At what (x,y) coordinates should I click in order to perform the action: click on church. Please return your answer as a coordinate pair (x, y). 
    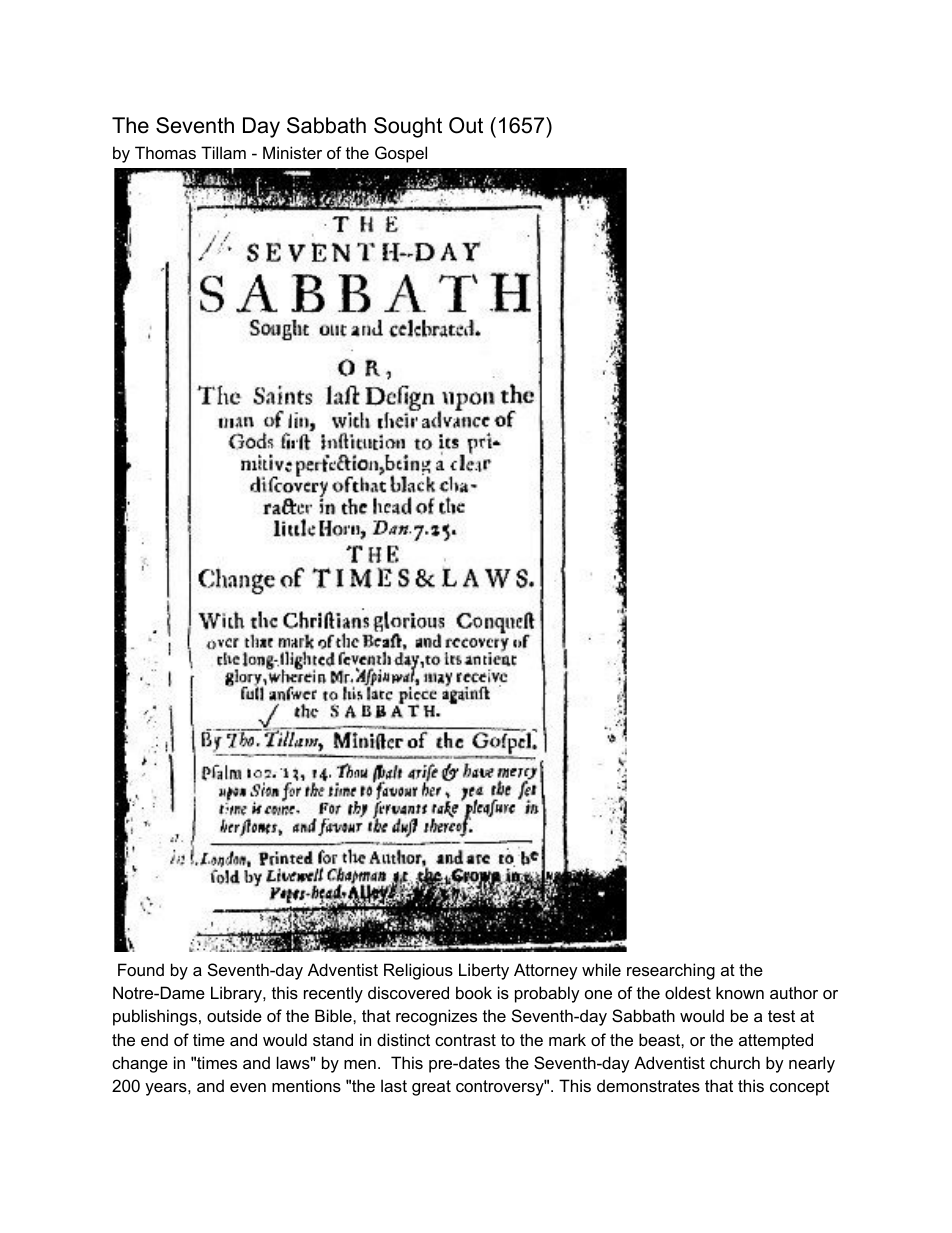
    Looking at the image, I should click on (735, 1062).
